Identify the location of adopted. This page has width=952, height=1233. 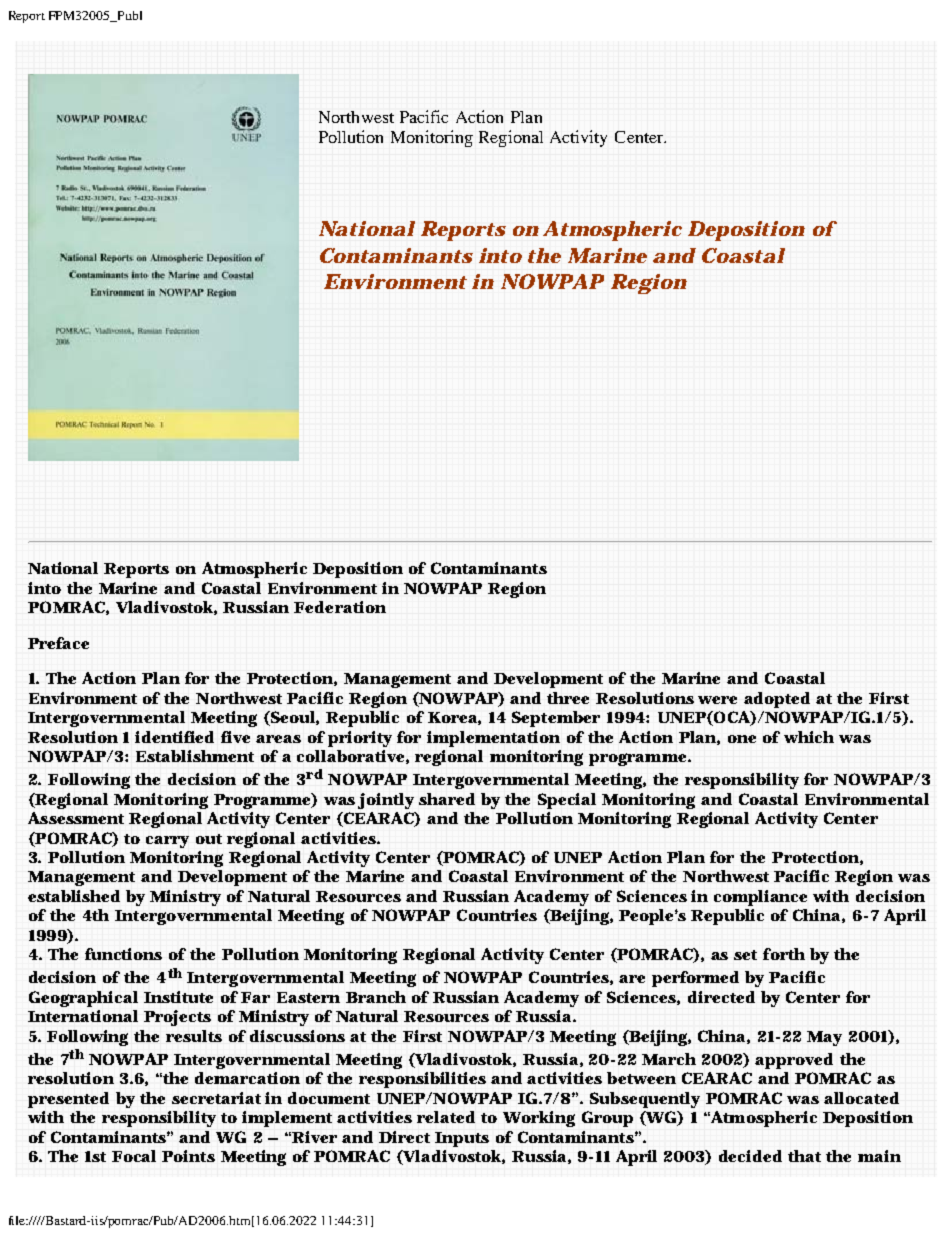
(777, 700).
